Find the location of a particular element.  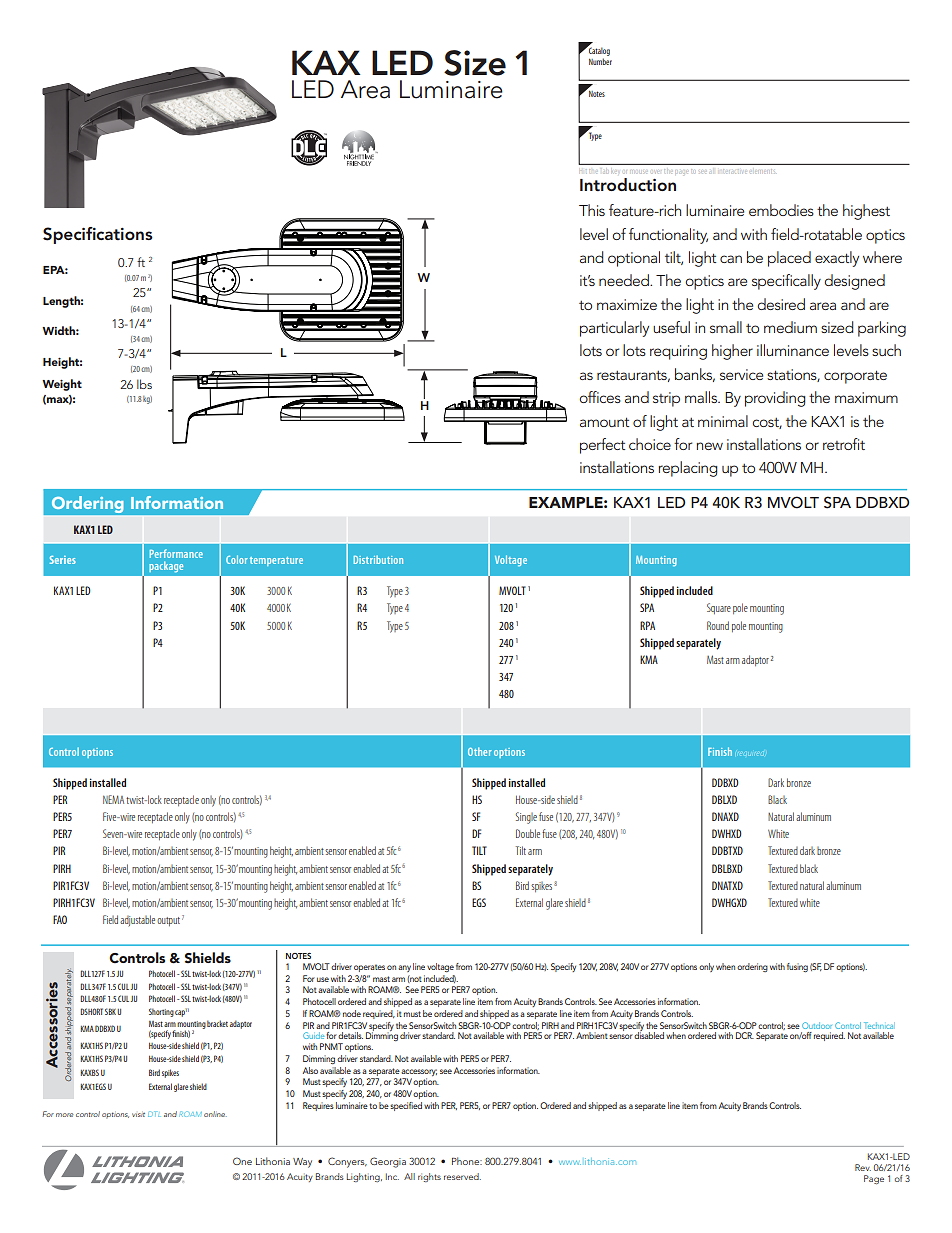

Distribution is located at coordinates (378, 560).
